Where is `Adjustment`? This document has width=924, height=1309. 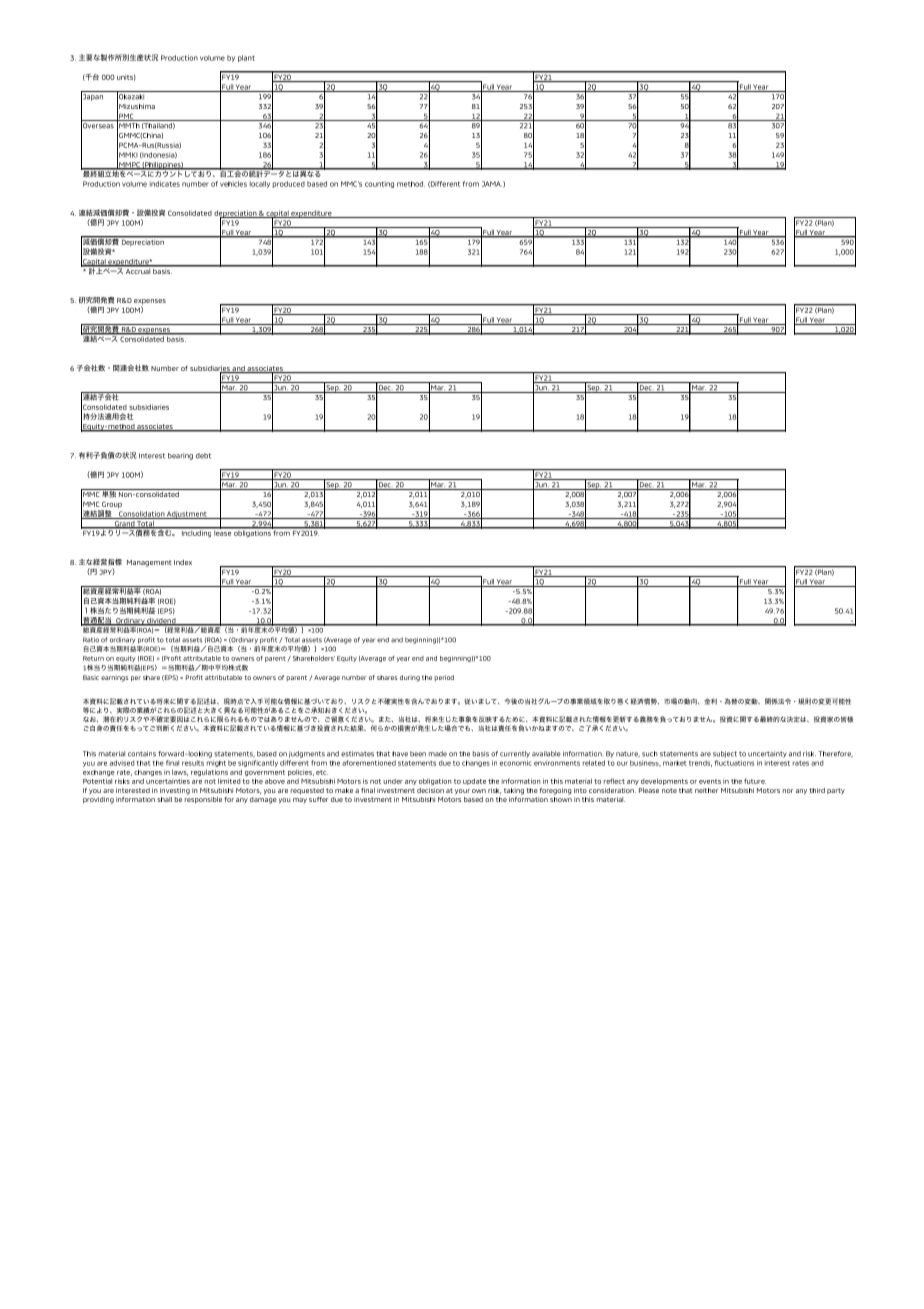 Adjustment is located at coordinates (187, 515).
